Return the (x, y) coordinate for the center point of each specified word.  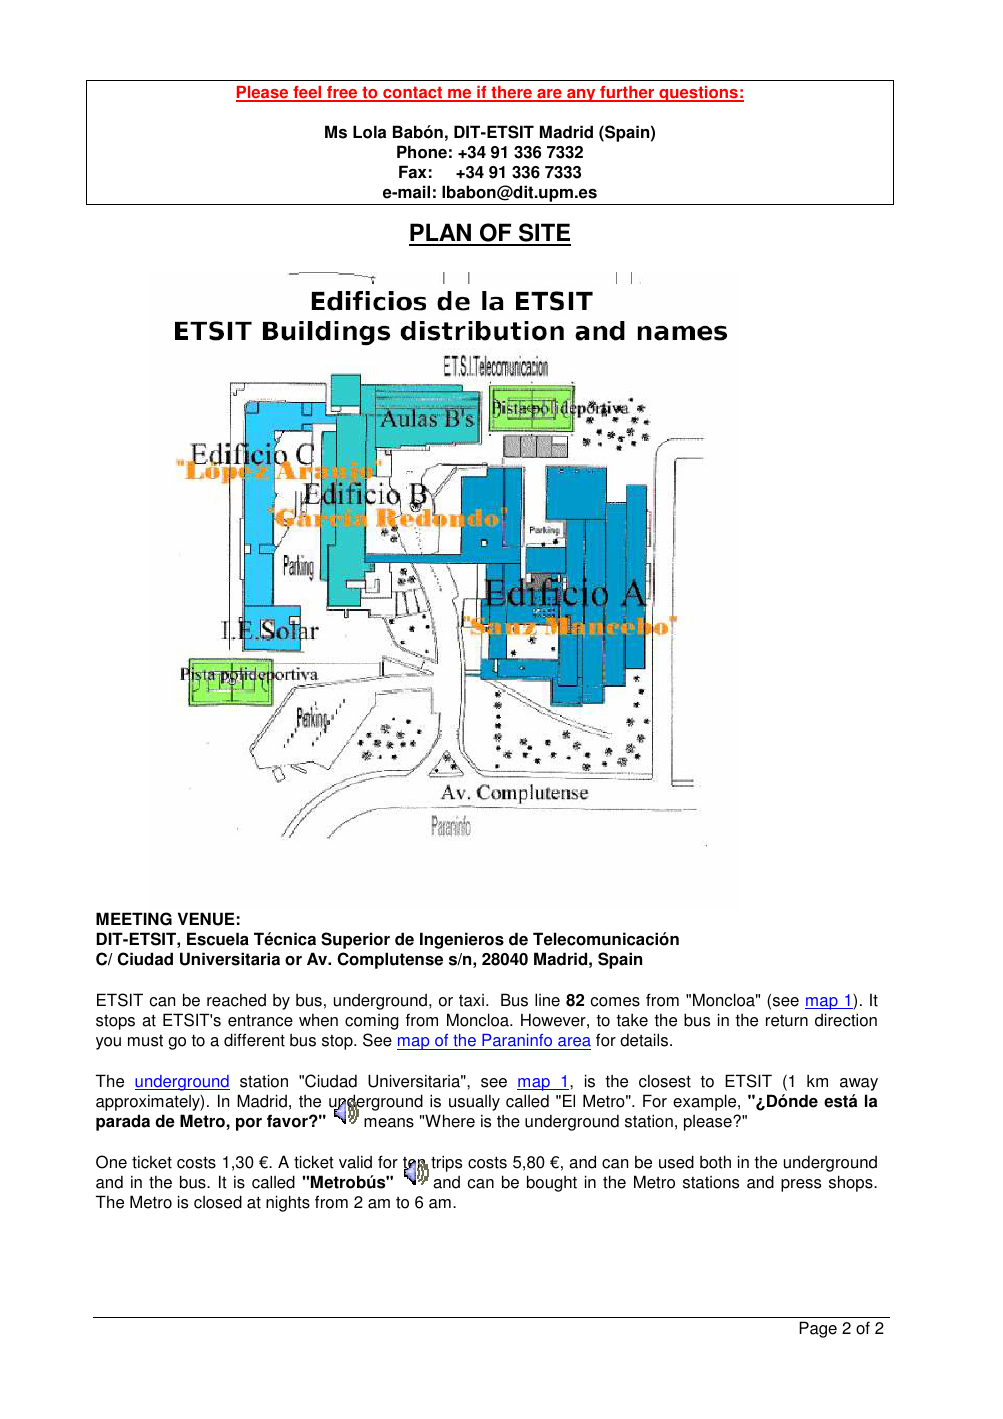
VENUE (206, 919)
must (145, 1041)
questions (698, 94)
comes (615, 1002)
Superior (355, 940)
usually (474, 1102)
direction (846, 1020)
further (627, 93)
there (511, 93)
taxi (471, 1000)
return (787, 1021)
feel (307, 93)
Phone (422, 152)
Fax (412, 172)
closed (218, 1202)
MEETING (134, 919)
